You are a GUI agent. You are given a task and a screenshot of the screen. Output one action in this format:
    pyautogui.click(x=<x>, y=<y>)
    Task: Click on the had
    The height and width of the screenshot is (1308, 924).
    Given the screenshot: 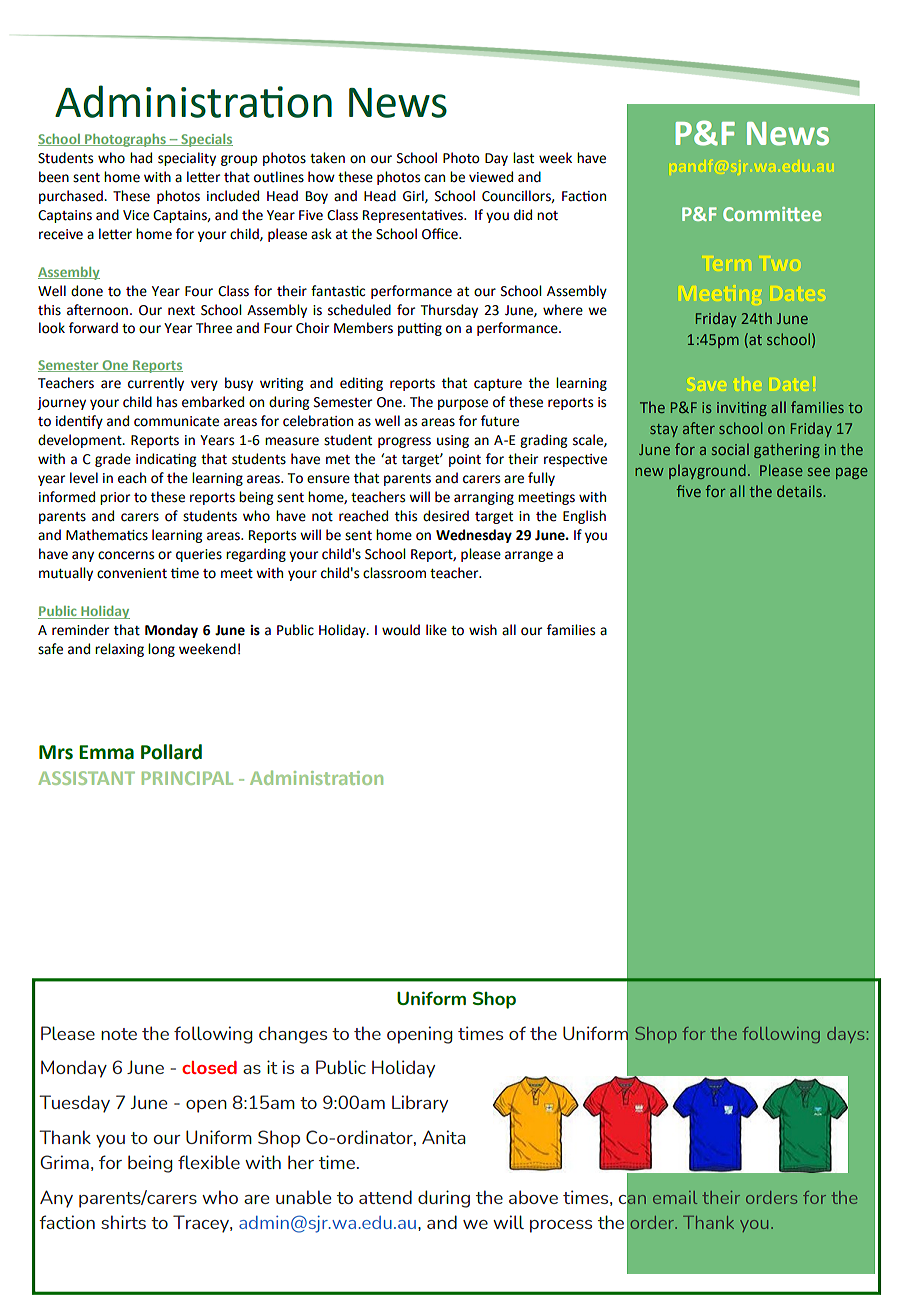 What is the action you would take?
    pyautogui.click(x=141, y=158)
